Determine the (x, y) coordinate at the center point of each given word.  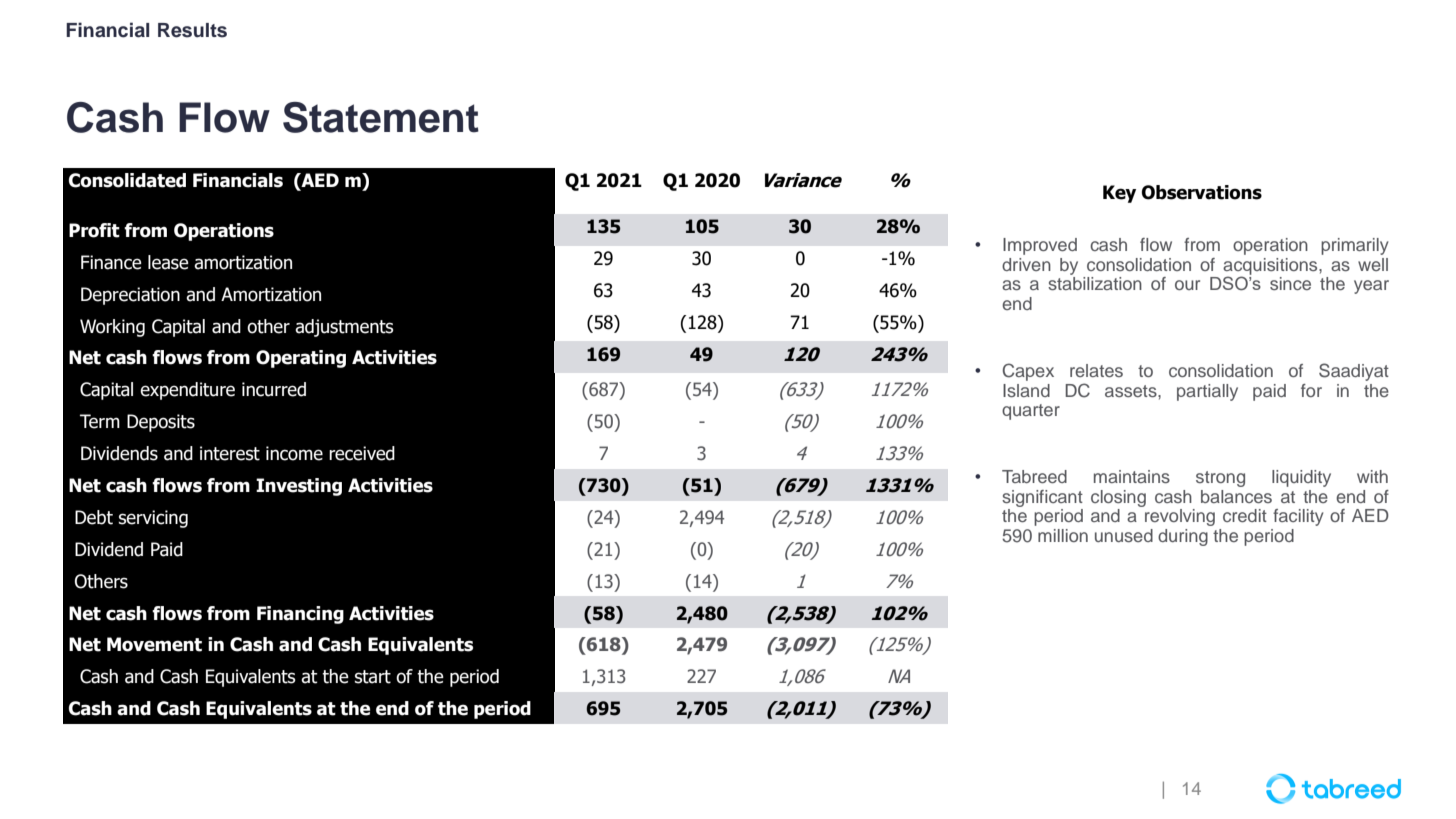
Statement (381, 117)
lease (168, 262)
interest (230, 453)
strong (1220, 479)
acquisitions (1271, 267)
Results (192, 30)
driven (1026, 264)
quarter (1031, 412)
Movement (154, 644)
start (372, 677)
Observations (1202, 192)
